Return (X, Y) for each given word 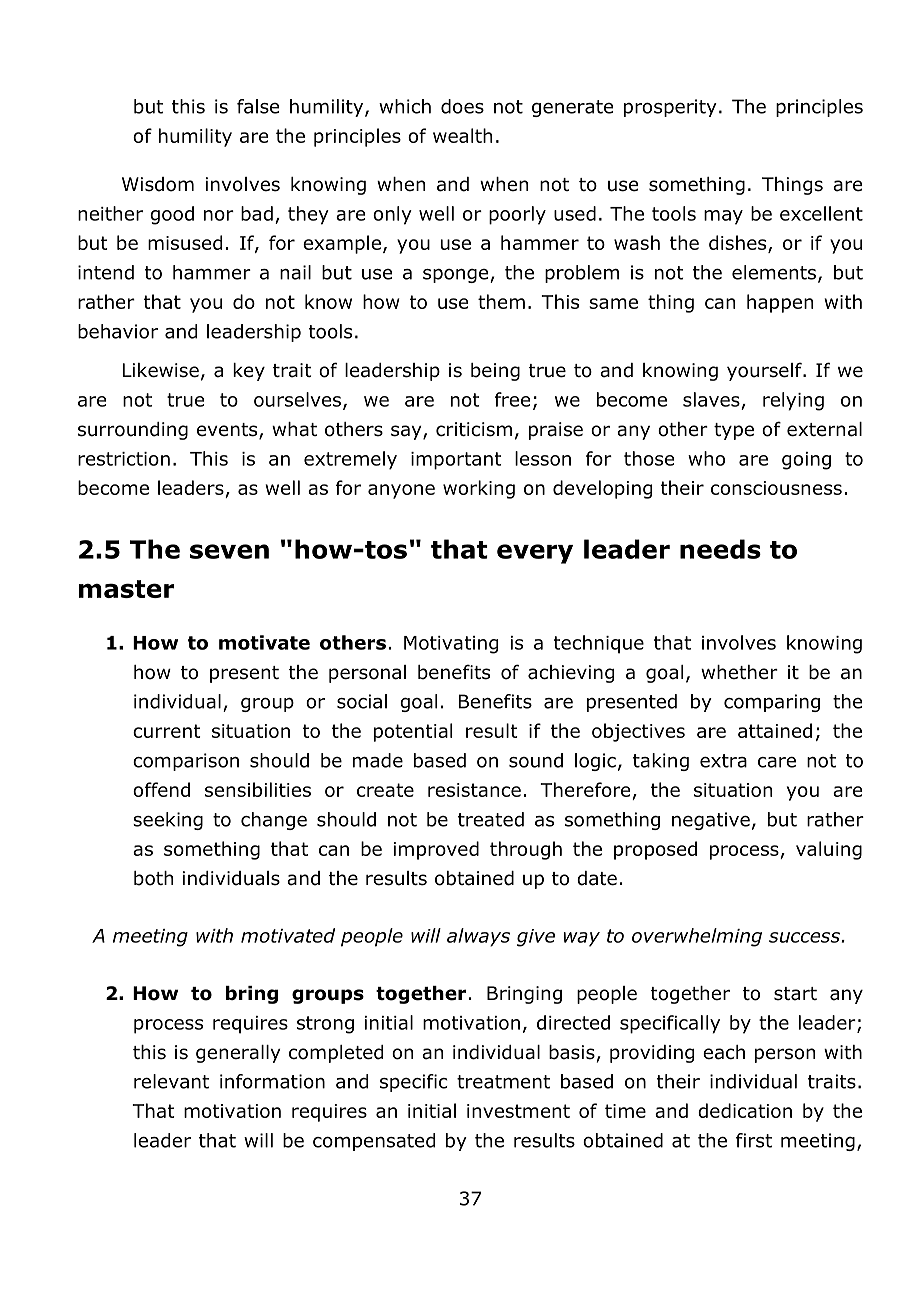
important (456, 461)
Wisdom (158, 184)
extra (723, 761)
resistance (474, 790)
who (706, 458)
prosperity (670, 108)
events (228, 431)
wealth (462, 135)
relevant (171, 1081)
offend (161, 789)
